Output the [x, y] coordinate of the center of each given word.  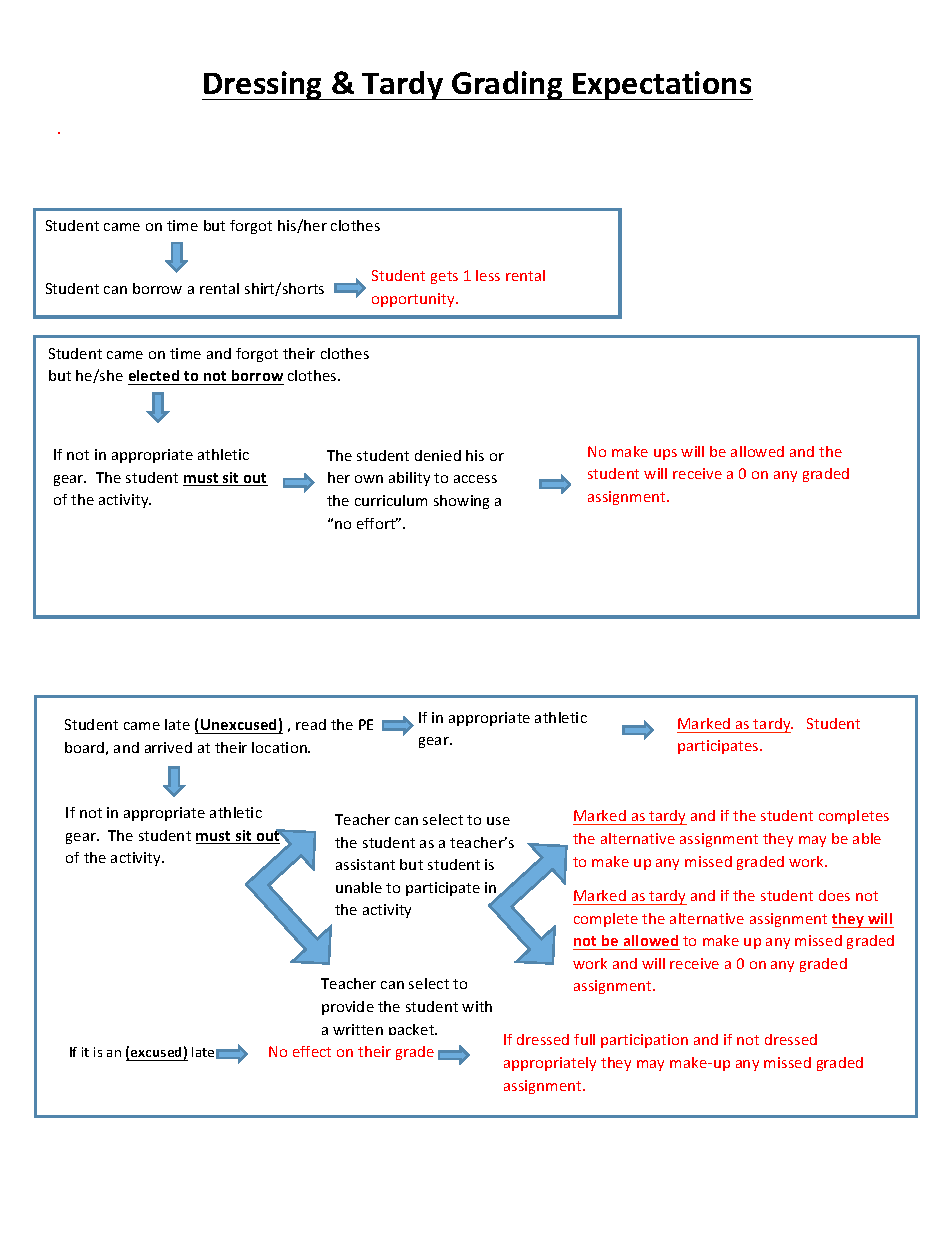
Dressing [263, 85]
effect [312, 1051]
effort [377, 523]
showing [461, 502]
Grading [507, 85]
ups [665, 454]
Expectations [662, 85]
